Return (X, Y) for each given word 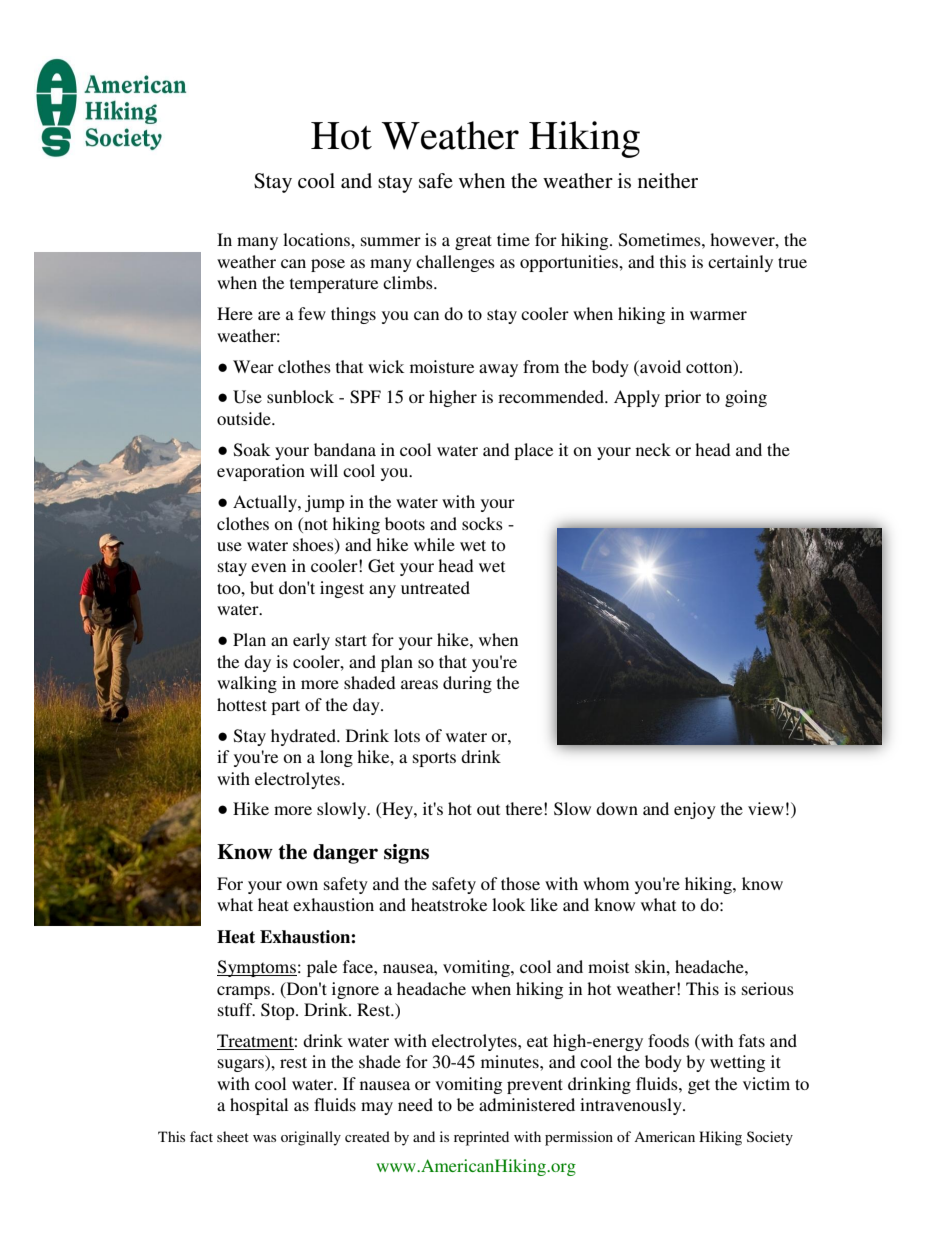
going (746, 398)
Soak (252, 450)
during (467, 684)
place (533, 451)
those (520, 883)
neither (668, 181)
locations (317, 239)
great (473, 242)
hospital (259, 1106)
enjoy (695, 810)
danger (345, 854)
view (766, 808)
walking (247, 684)
